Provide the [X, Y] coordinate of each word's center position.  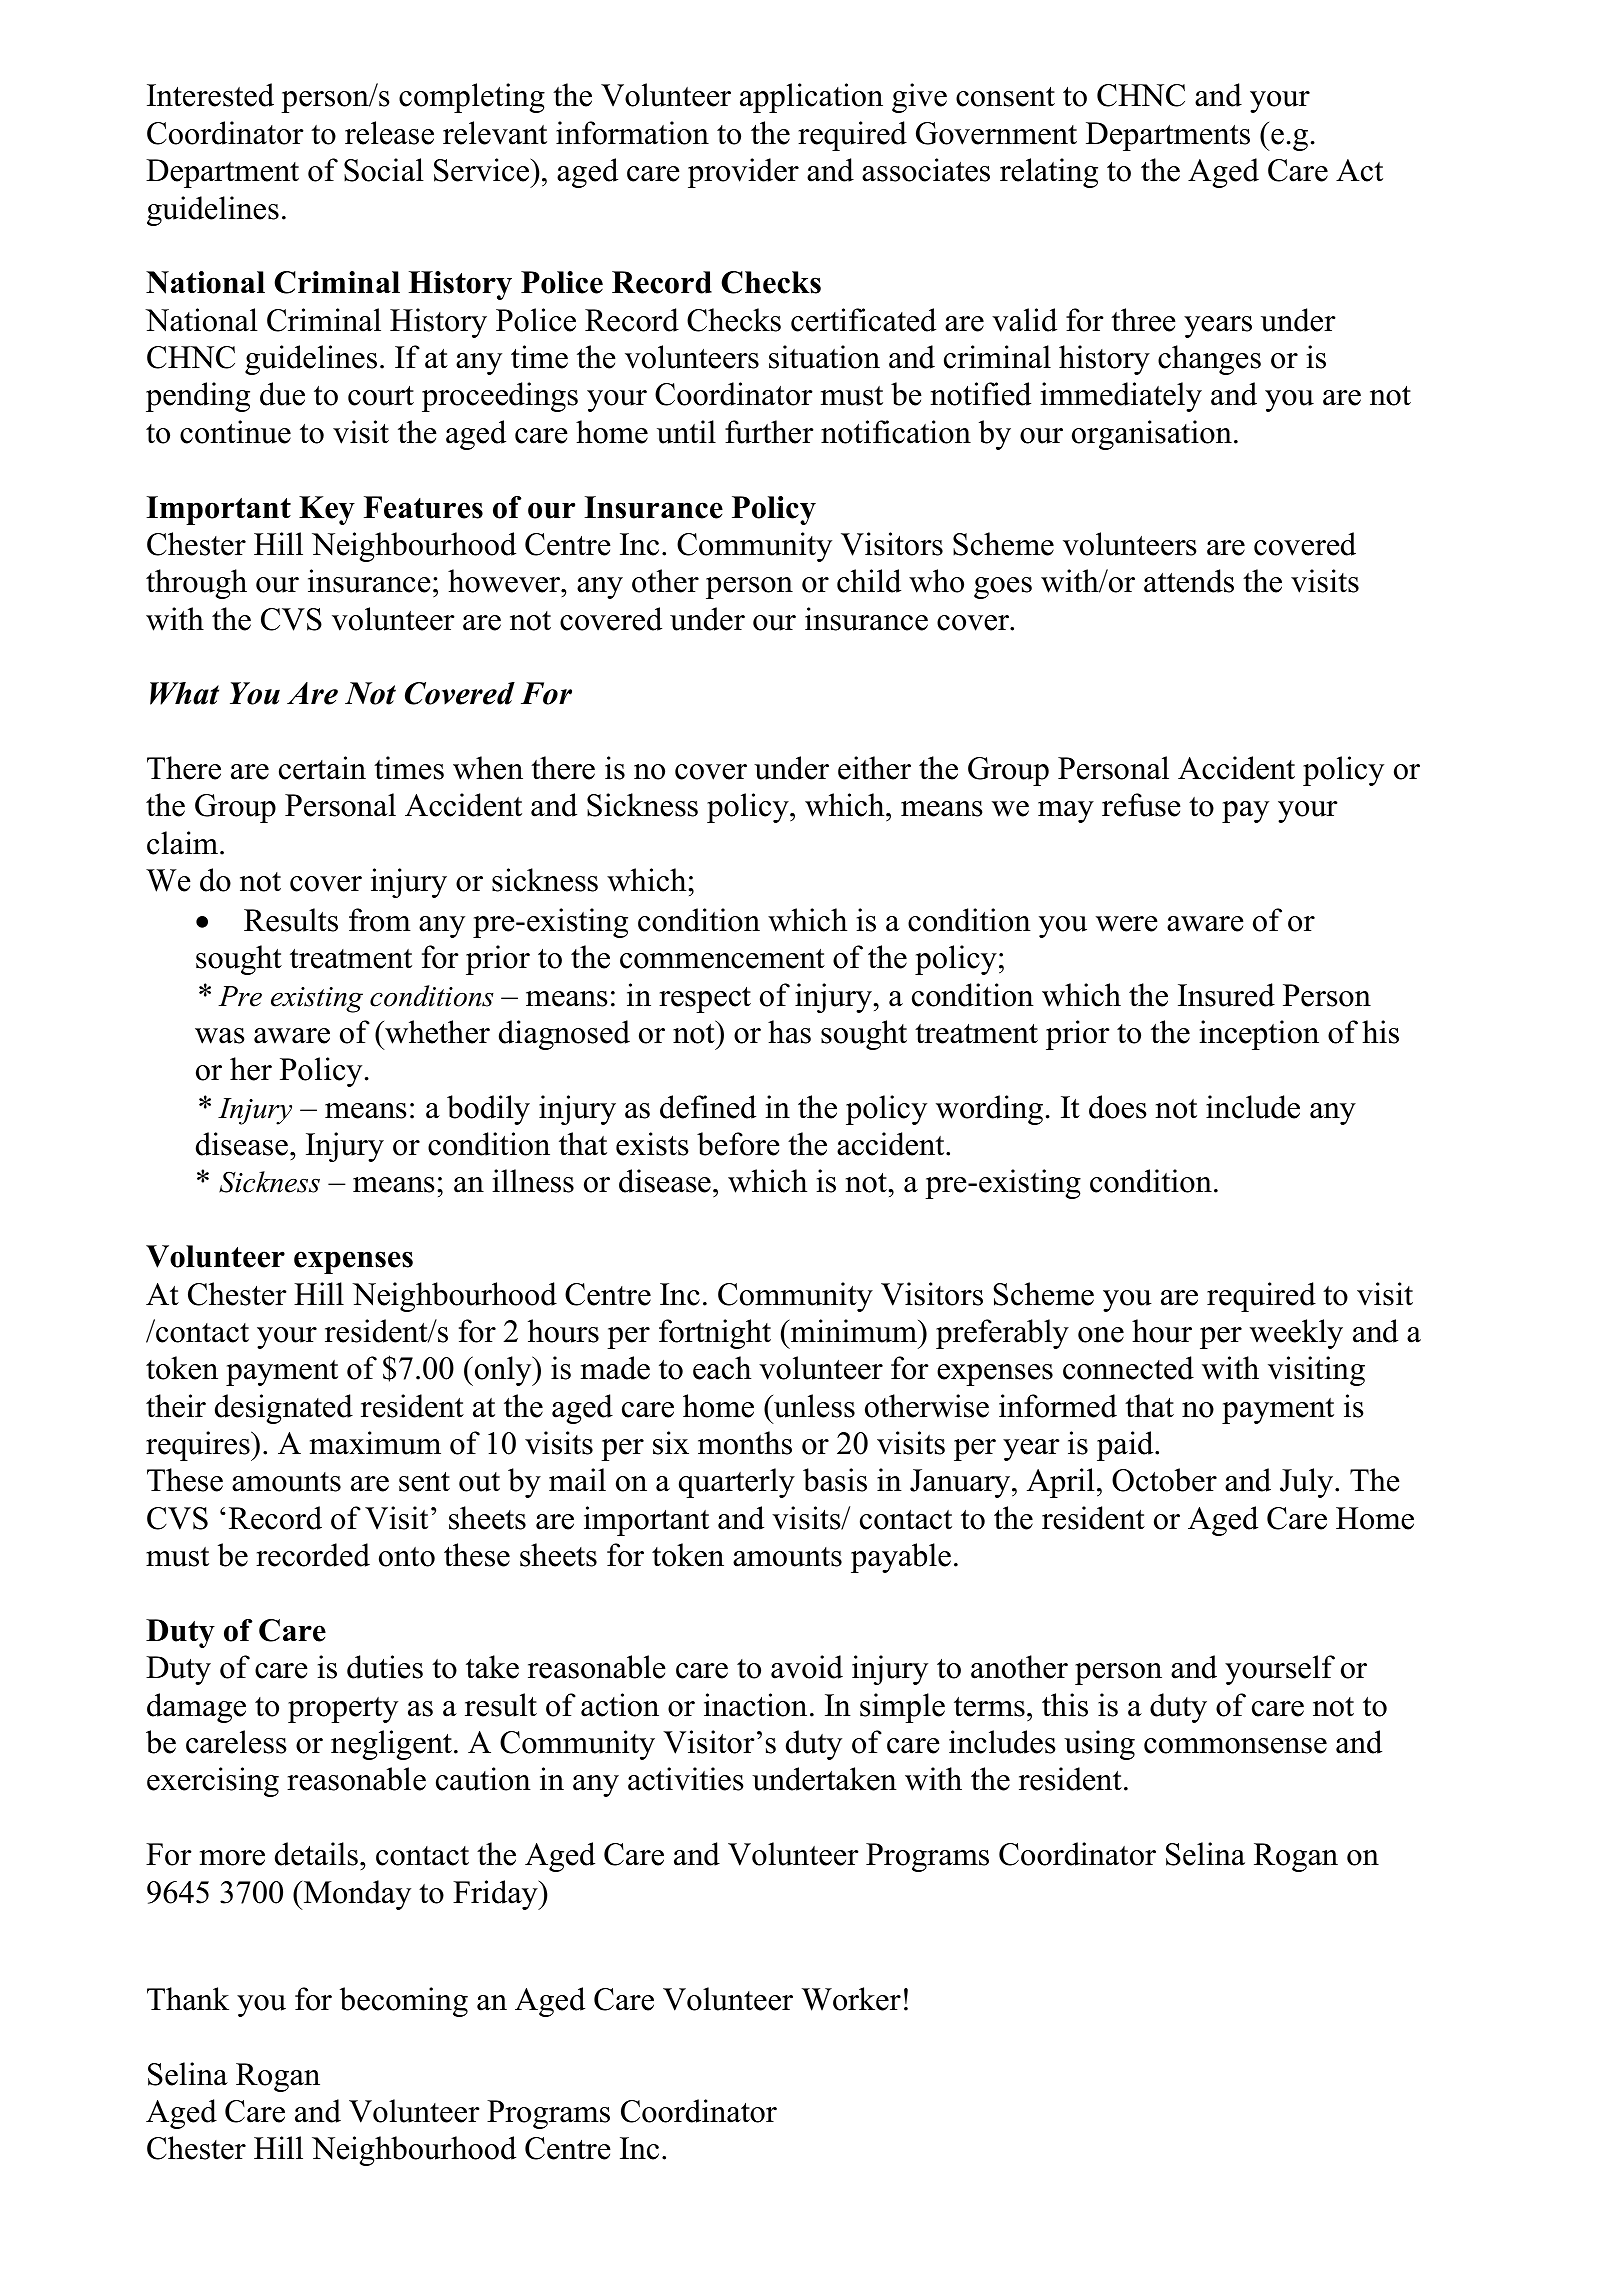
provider [743, 173]
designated [284, 1409]
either [874, 768]
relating [1049, 173]
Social [384, 170]
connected [1128, 1368]
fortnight [715, 1334]
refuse [1141, 805]
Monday [356, 1895]
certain [322, 768]
